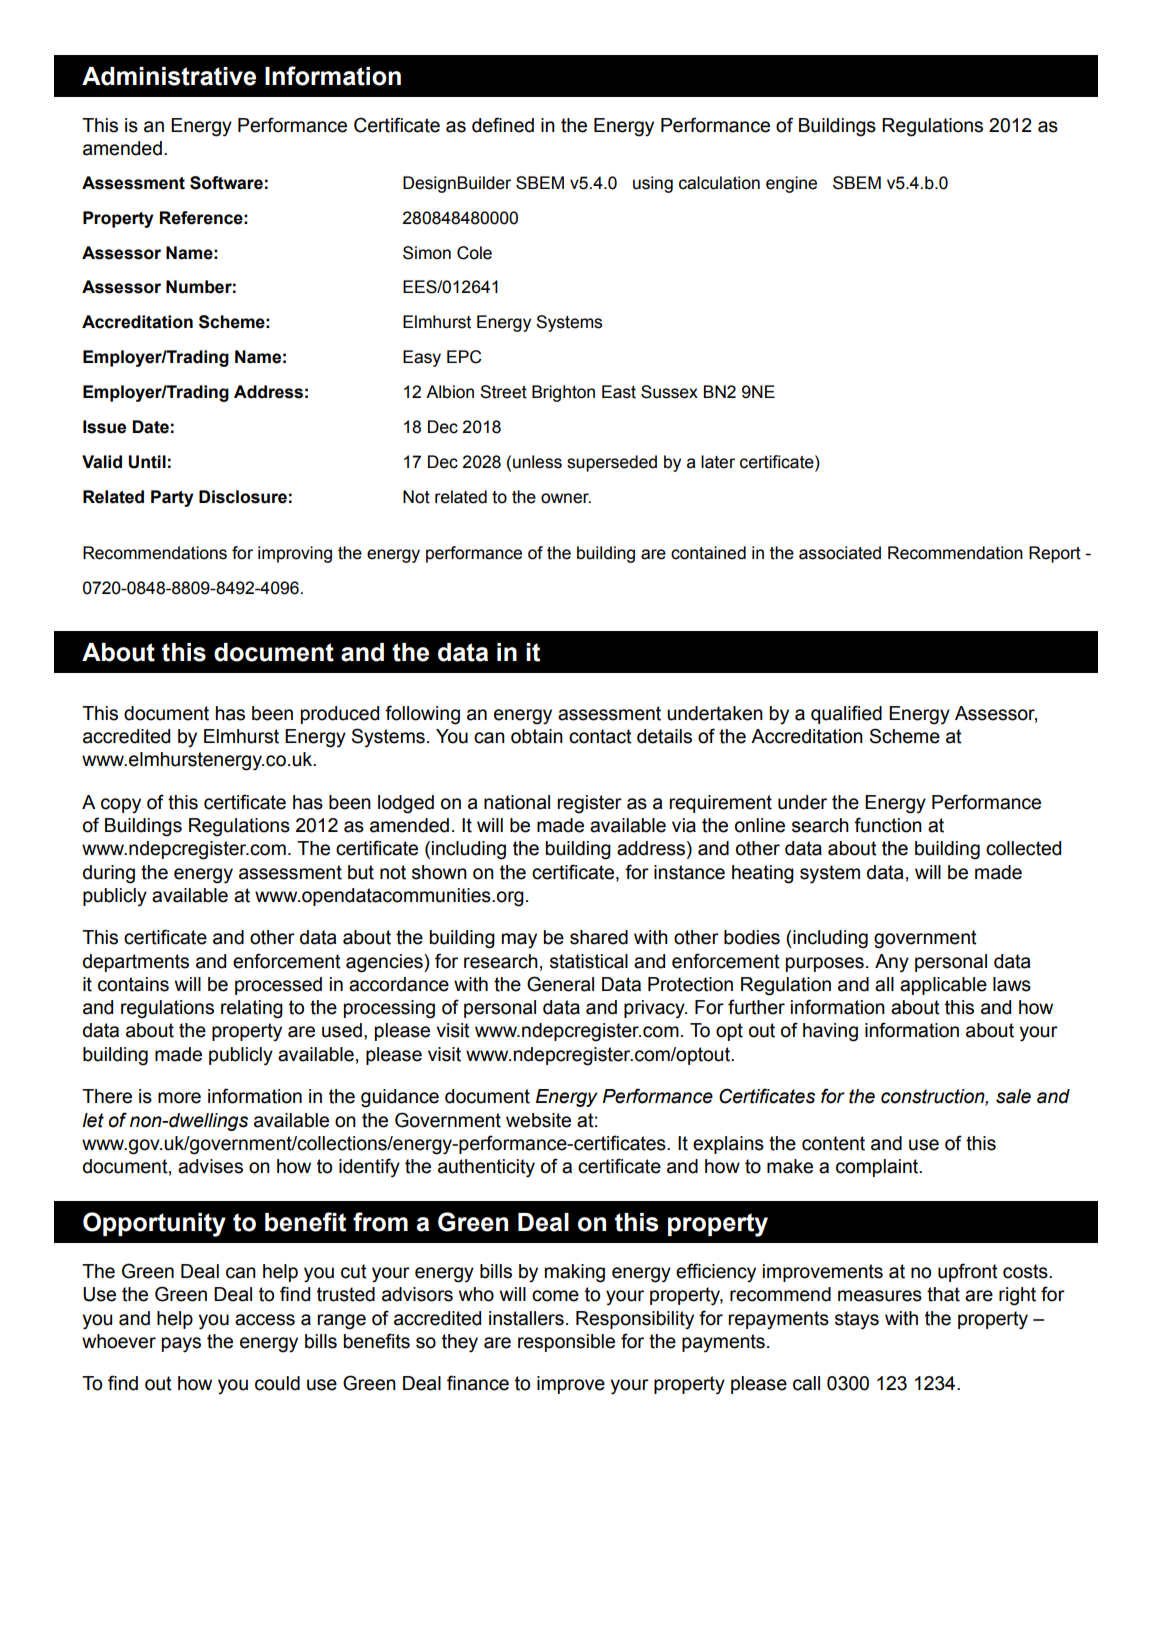  What do you see at coordinates (566, 1343) in the screenshot?
I see `responsible` at bounding box center [566, 1343].
